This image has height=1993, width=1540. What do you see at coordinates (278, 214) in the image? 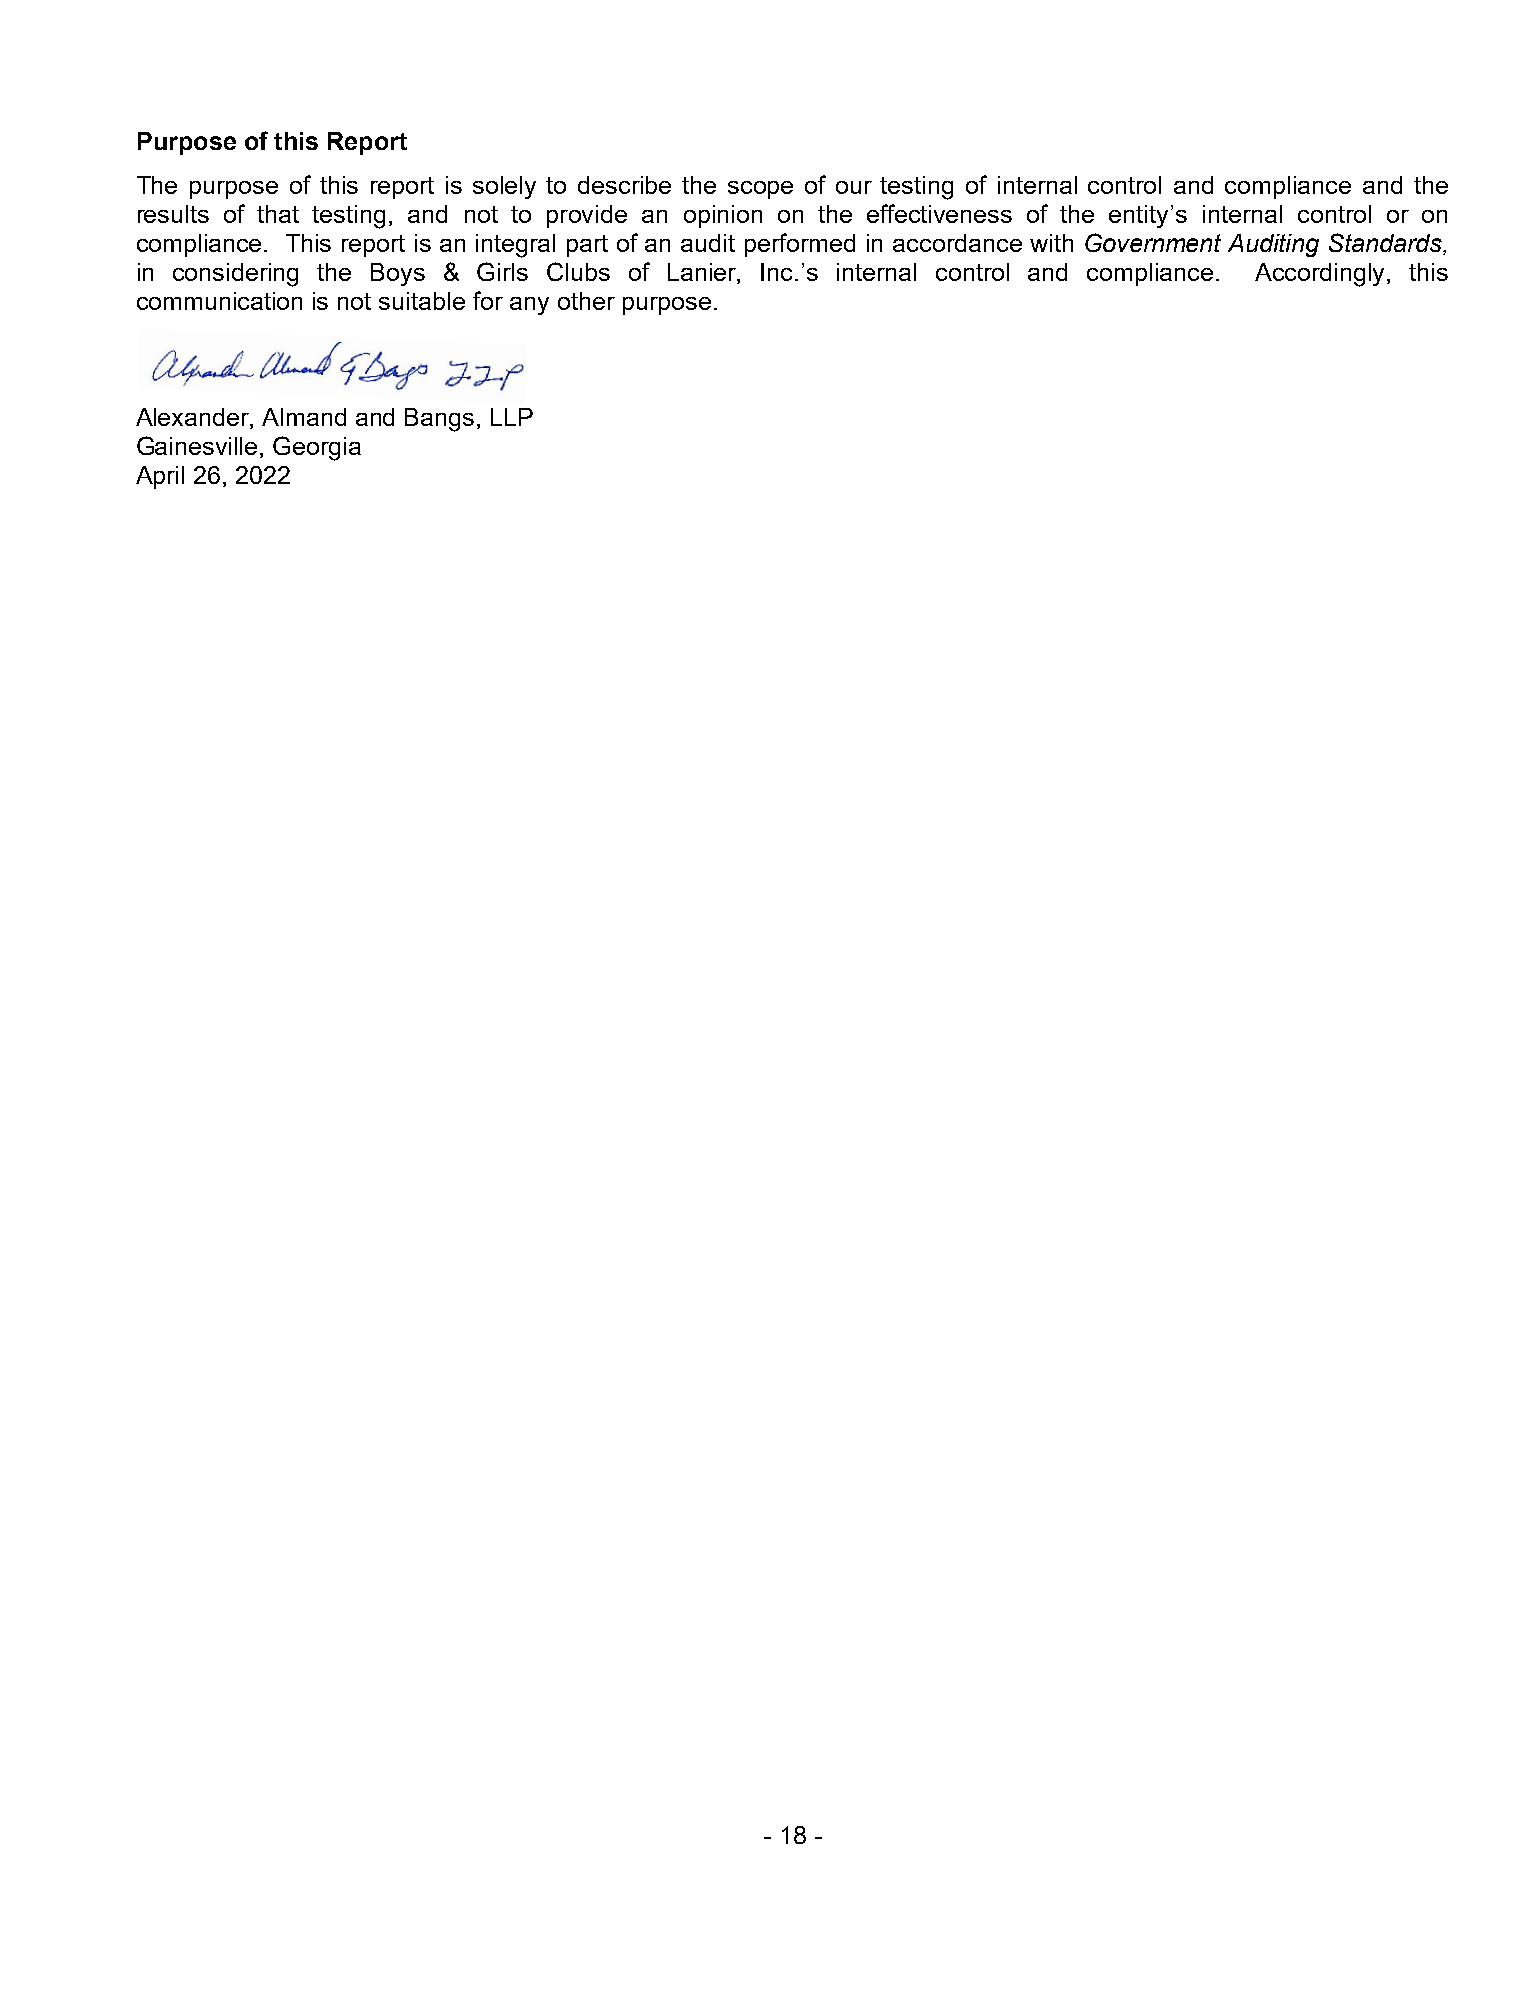
I see `that` at bounding box center [278, 214].
